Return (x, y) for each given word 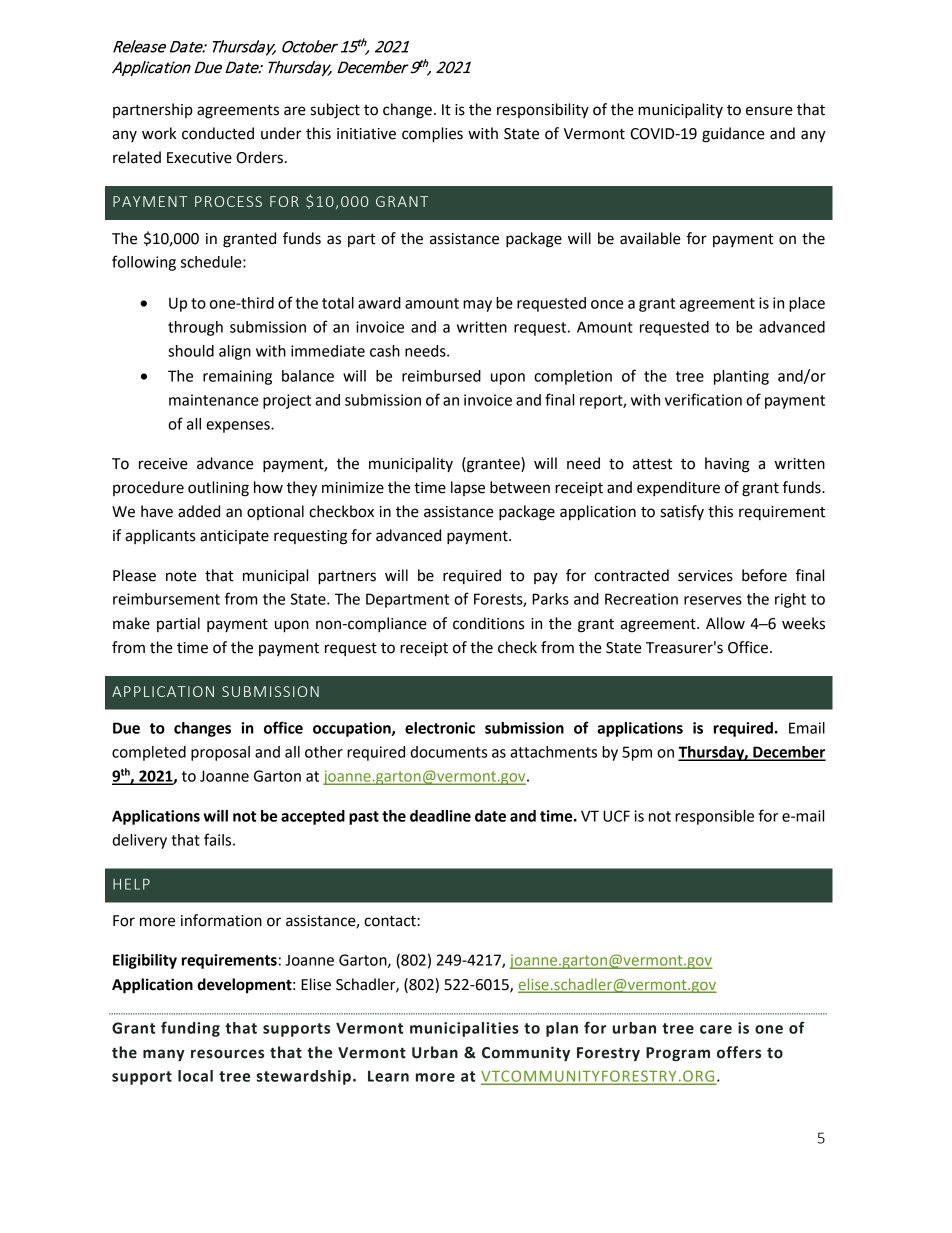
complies (432, 135)
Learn (388, 1076)
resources (227, 1054)
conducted (218, 133)
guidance (733, 135)
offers (739, 1052)
